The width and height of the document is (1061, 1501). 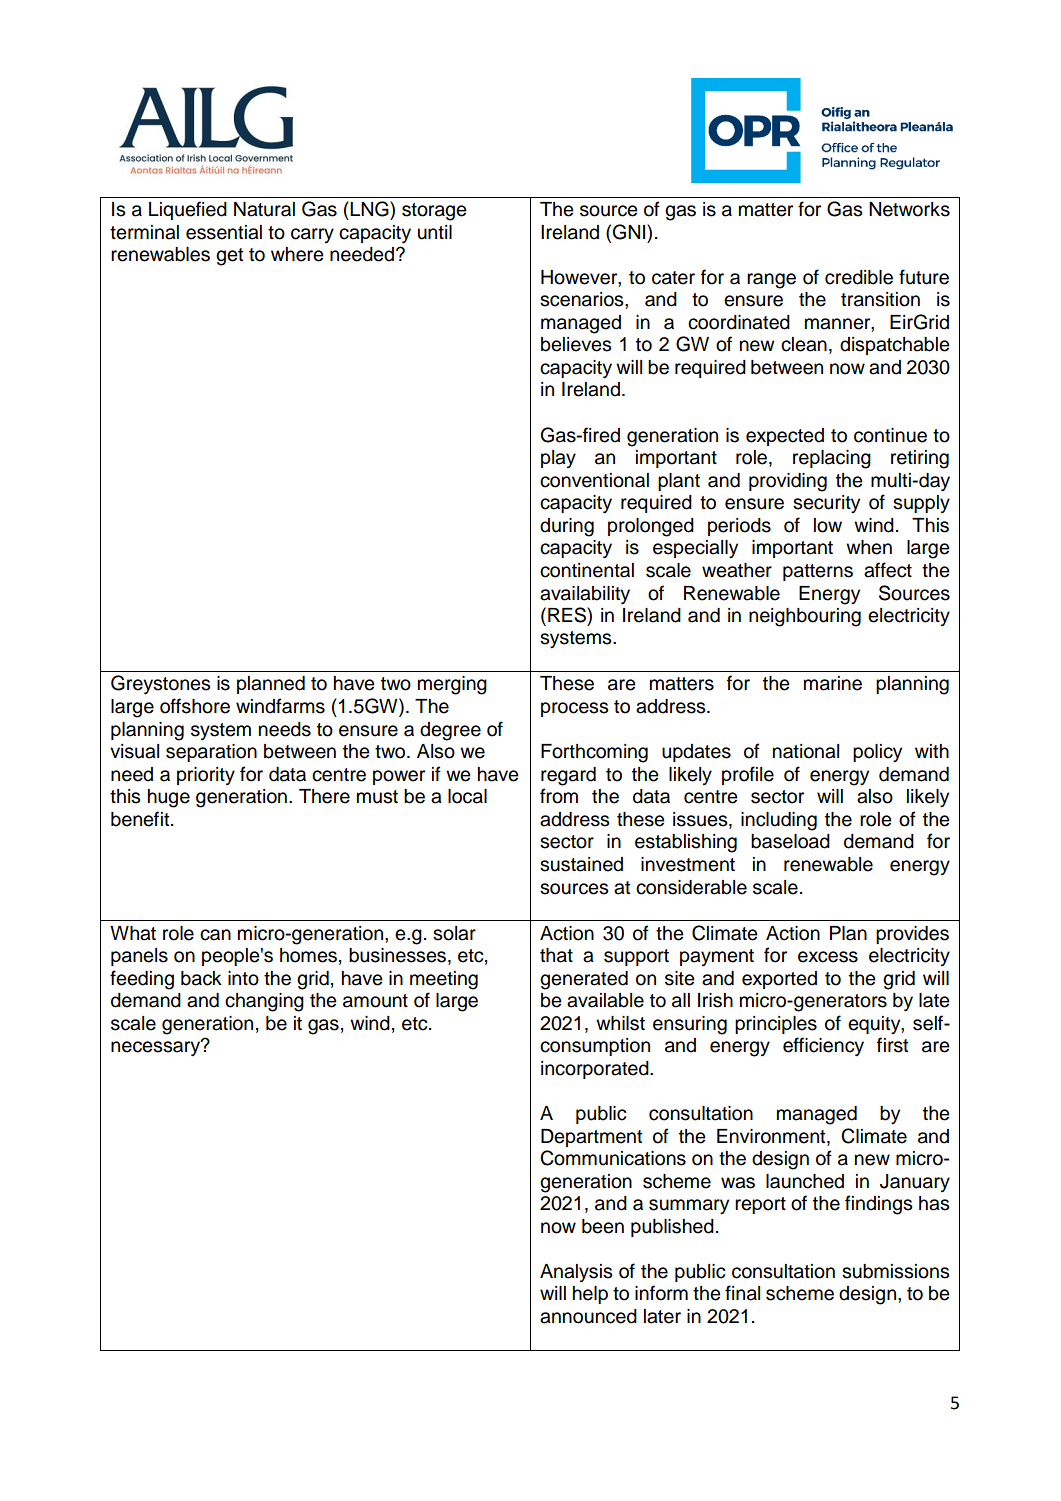 What do you see at coordinates (859, 277) in the document?
I see `credible` at bounding box center [859, 277].
